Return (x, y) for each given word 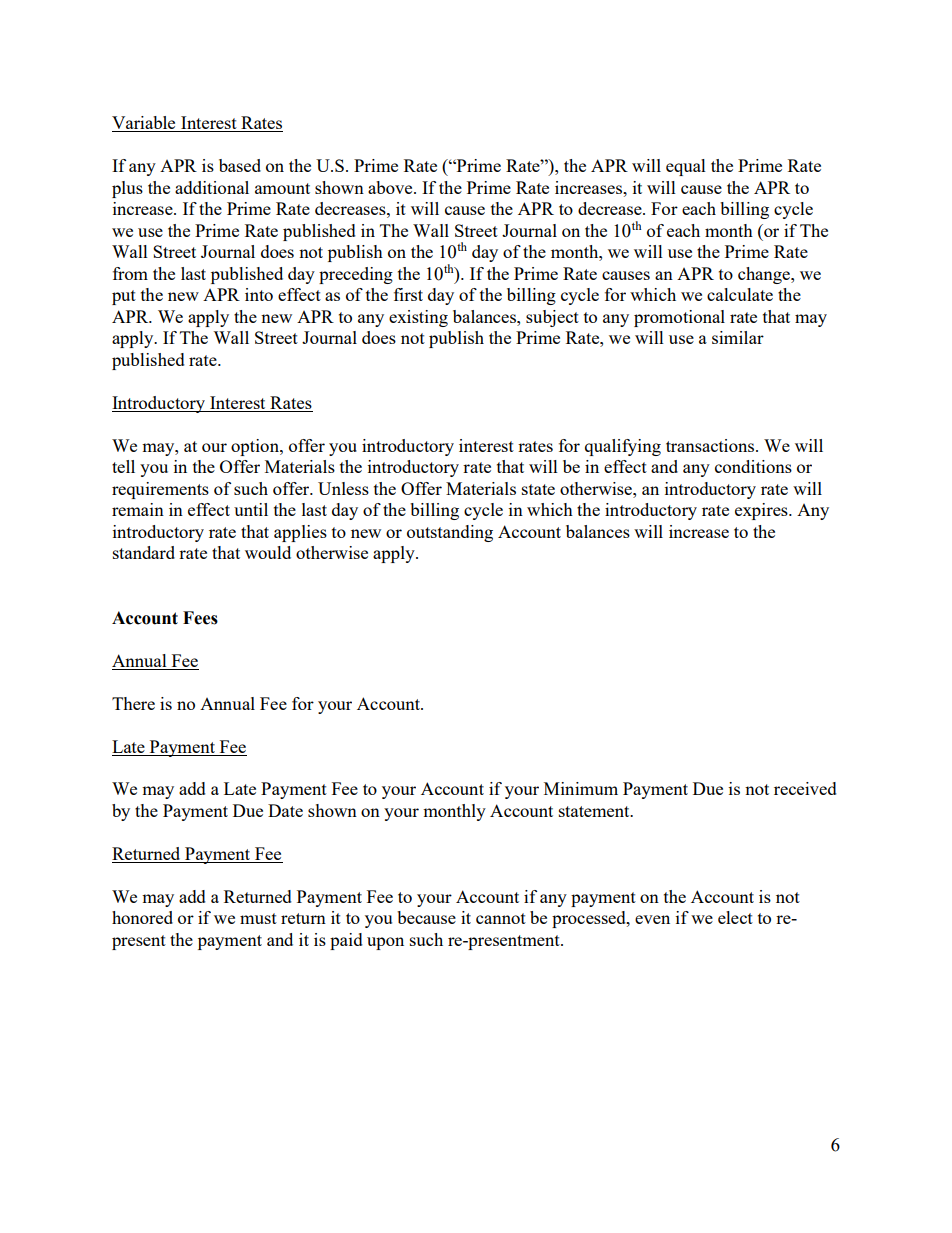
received (805, 788)
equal (686, 167)
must (258, 918)
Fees (200, 618)
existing (418, 318)
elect (735, 917)
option (256, 447)
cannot (501, 918)
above (391, 187)
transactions (711, 445)
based (240, 165)
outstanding (450, 533)
